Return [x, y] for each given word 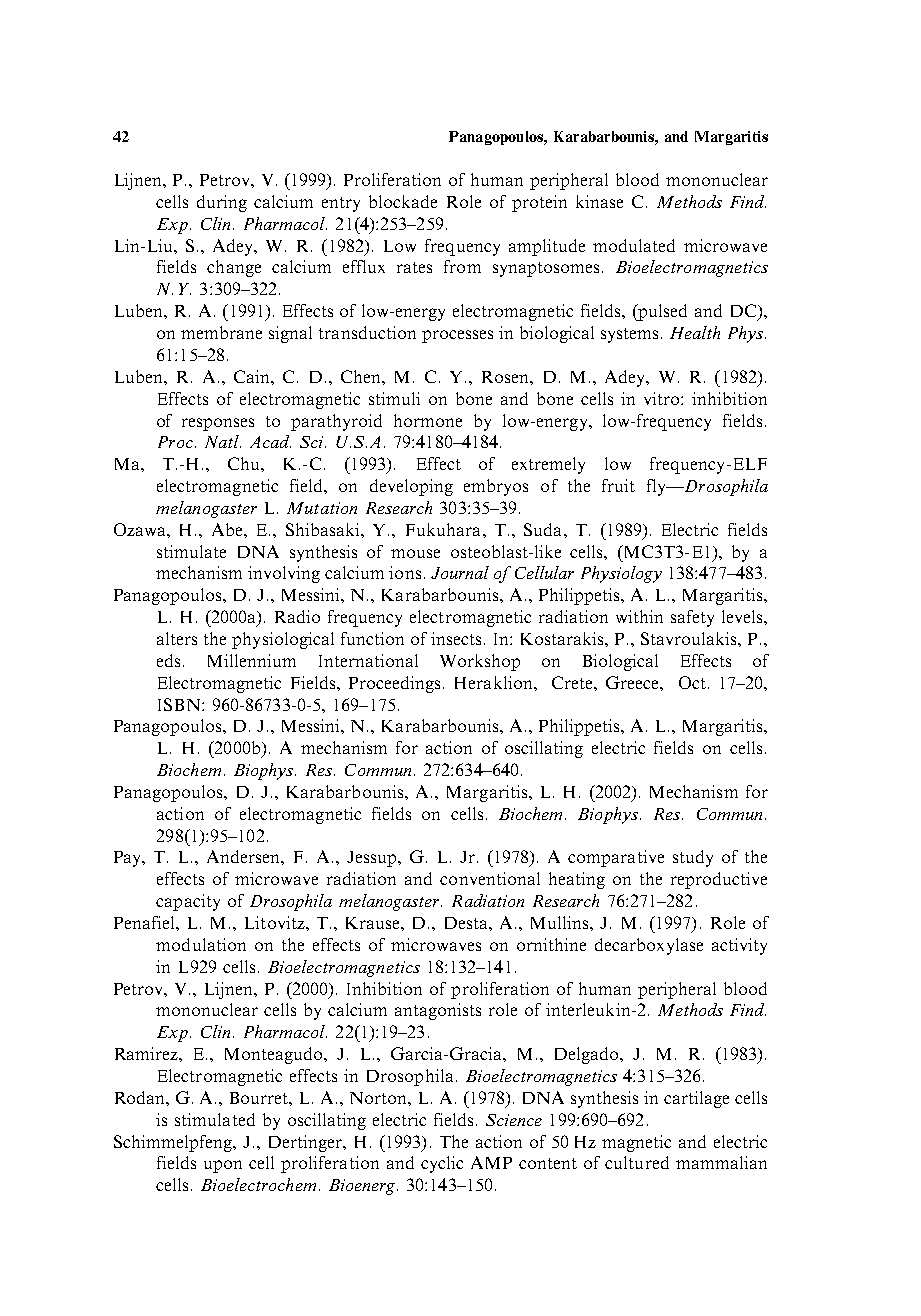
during [222, 203]
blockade [403, 201]
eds [168, 660]
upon [223, 1166]
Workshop [480, 662]
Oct [692, 682]
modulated [634, 245]
